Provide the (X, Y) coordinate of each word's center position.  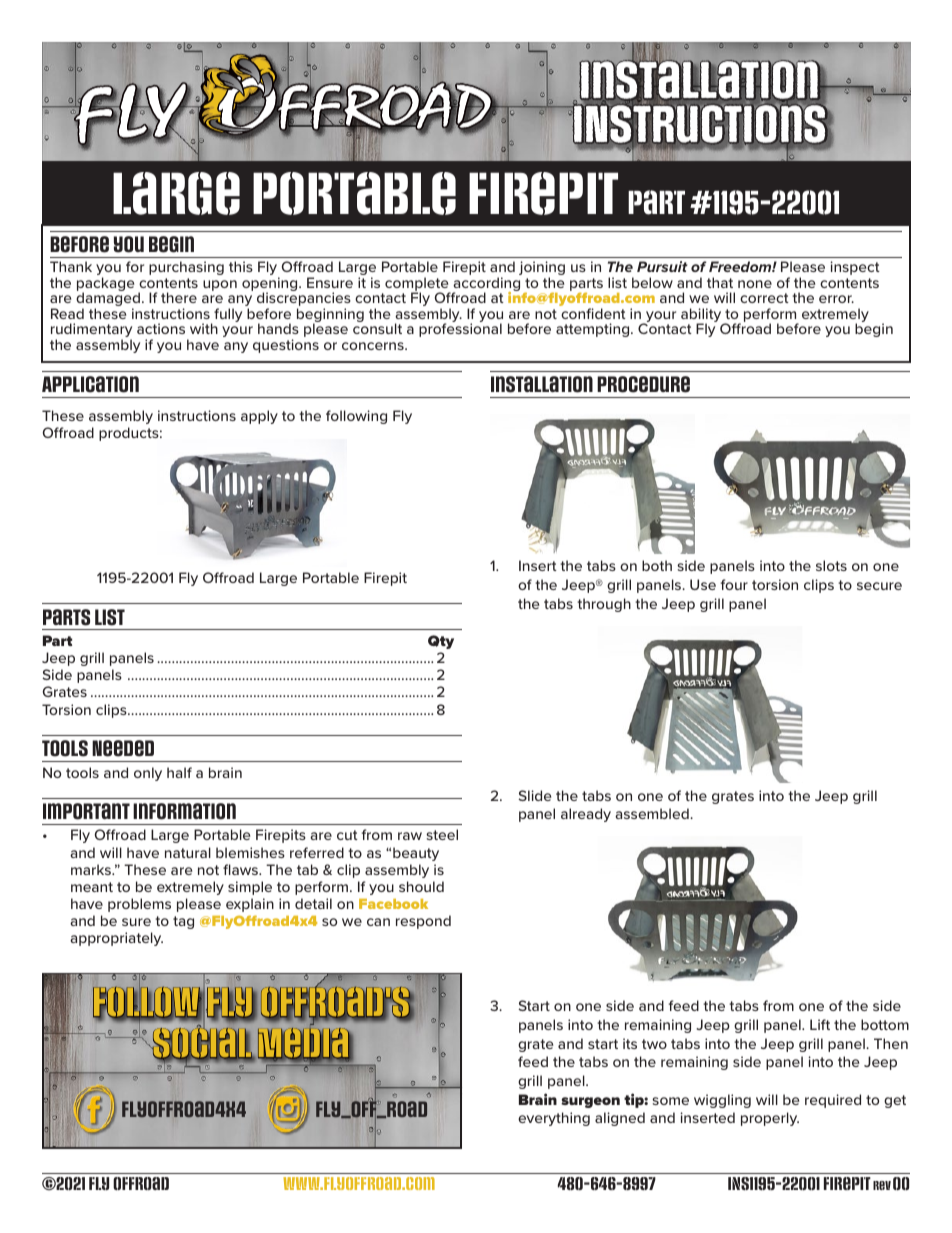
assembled (653, 813)
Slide (534, 795)
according (486, 285)
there (179, 297)
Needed (123, 748)
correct (764, 298)
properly (770, 1119)
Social (202, 1043)
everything (554, 1119)
